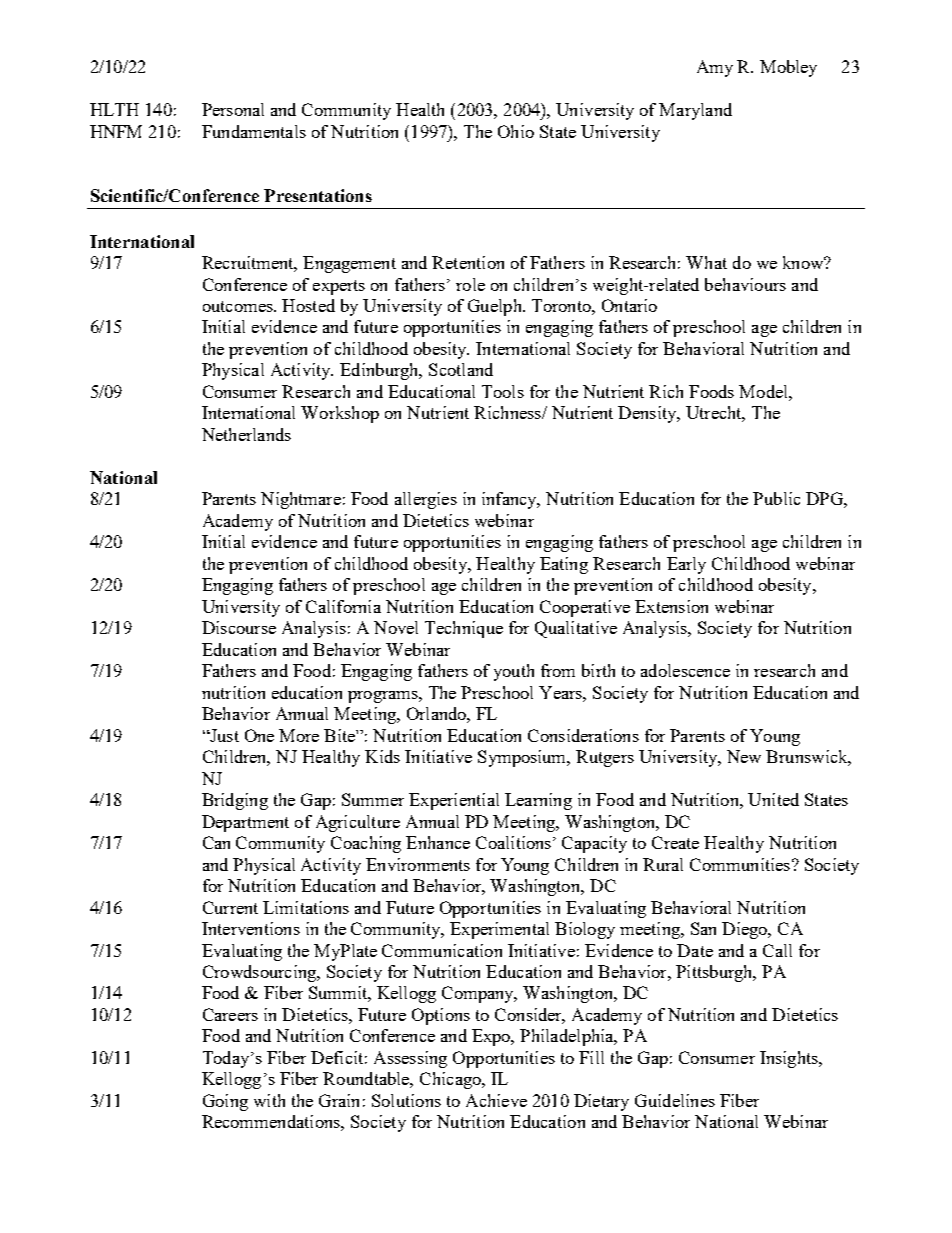  Describe the element at coordinates (648, 414) in the screenshot. I see `Density` at that location.
